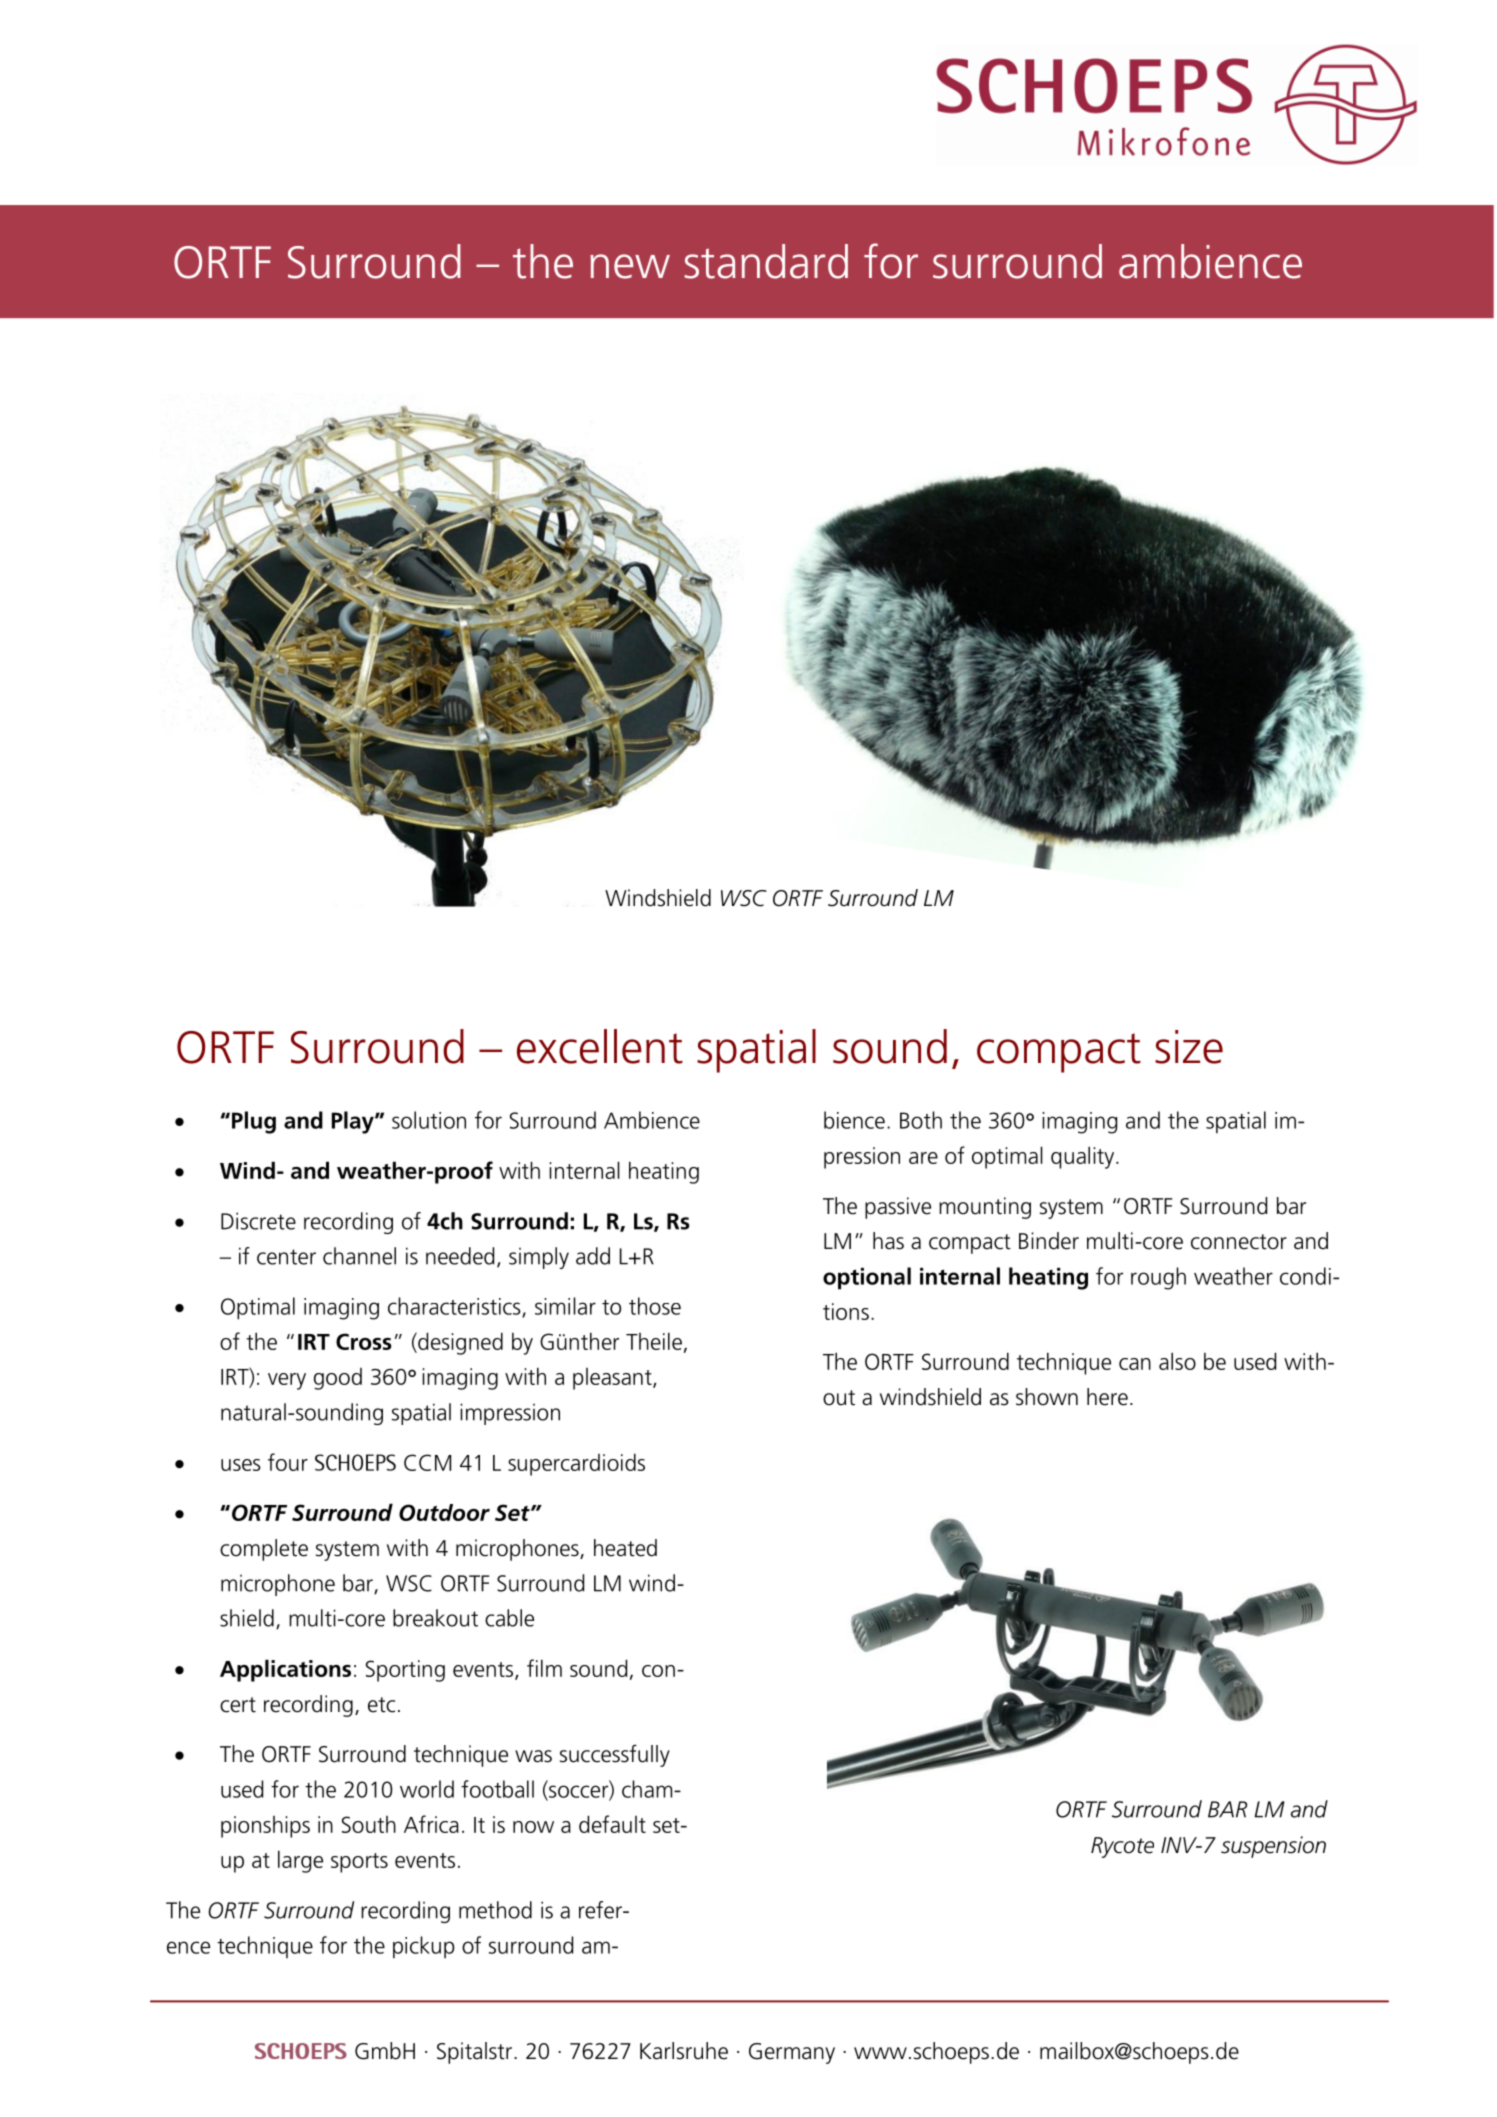 This document has height=2117, width=1497. What do you see at coordinates (1084, 1157) in the document?
I see `quality` at bounding box center [1084, 1157].
